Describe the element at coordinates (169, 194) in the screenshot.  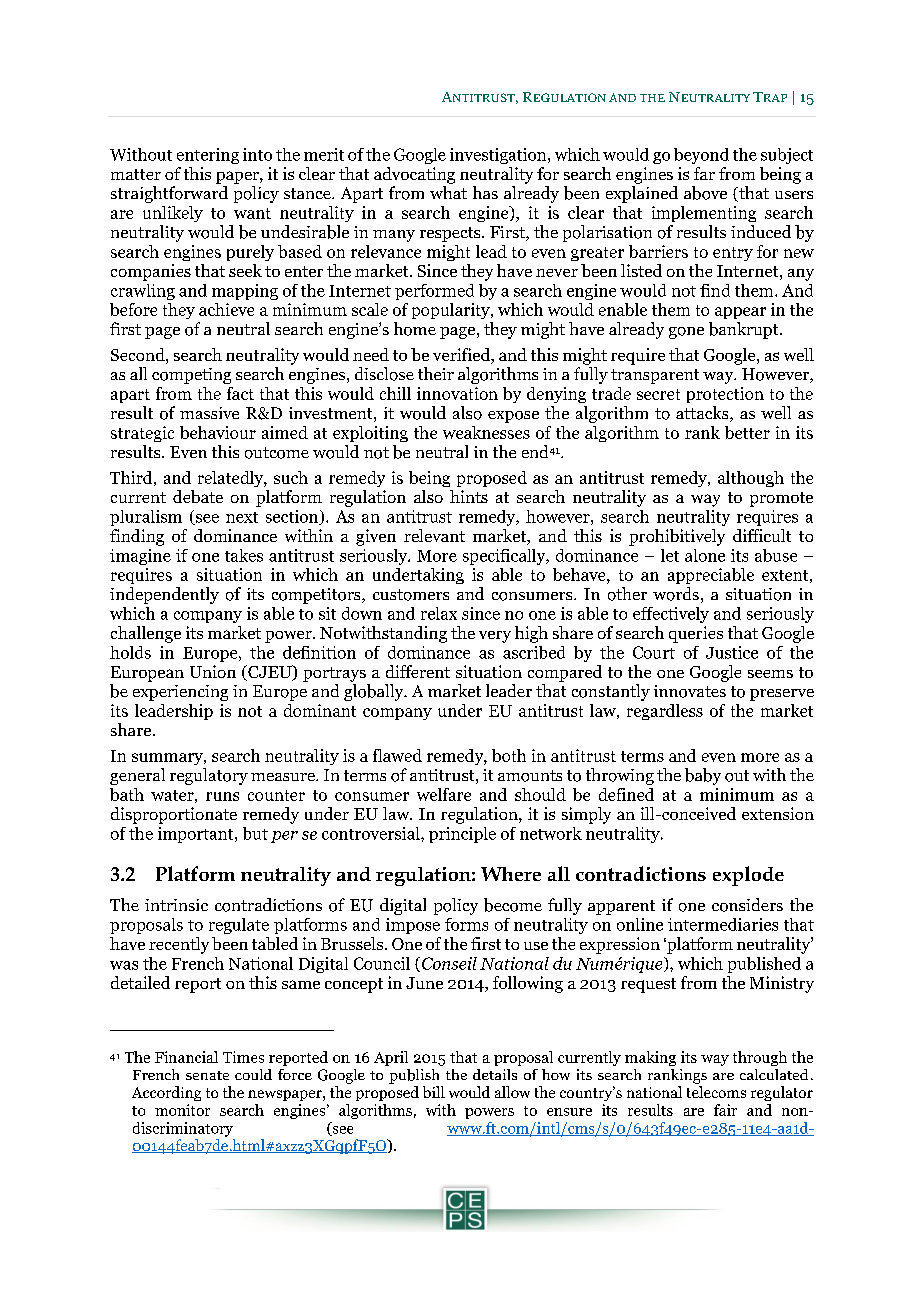
I see `straightforward` at that location.
